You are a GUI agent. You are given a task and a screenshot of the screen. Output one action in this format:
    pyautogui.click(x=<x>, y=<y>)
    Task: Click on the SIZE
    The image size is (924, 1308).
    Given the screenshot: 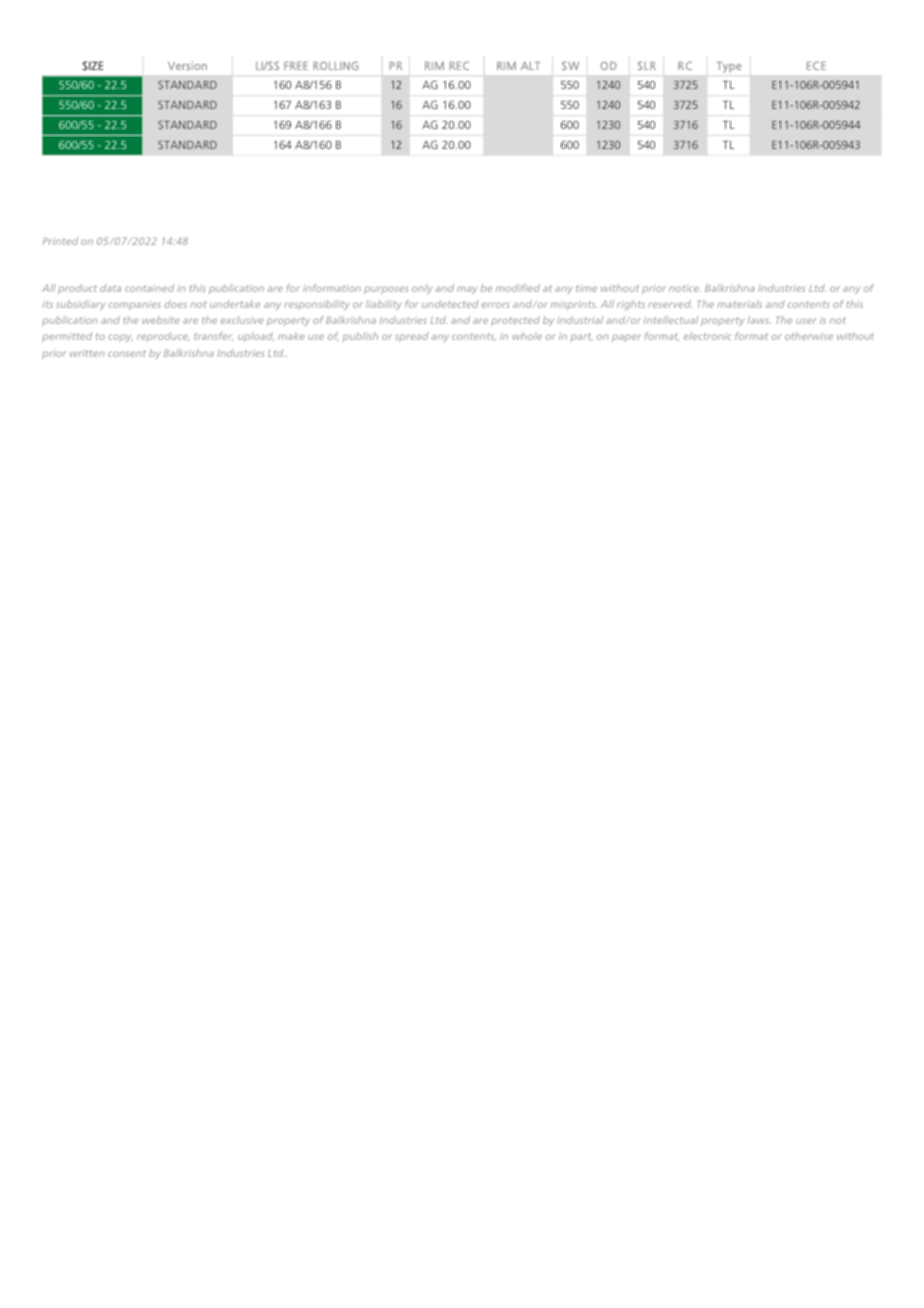 What is the action you would take?
    pyautogui.click(x=93, y=66)
